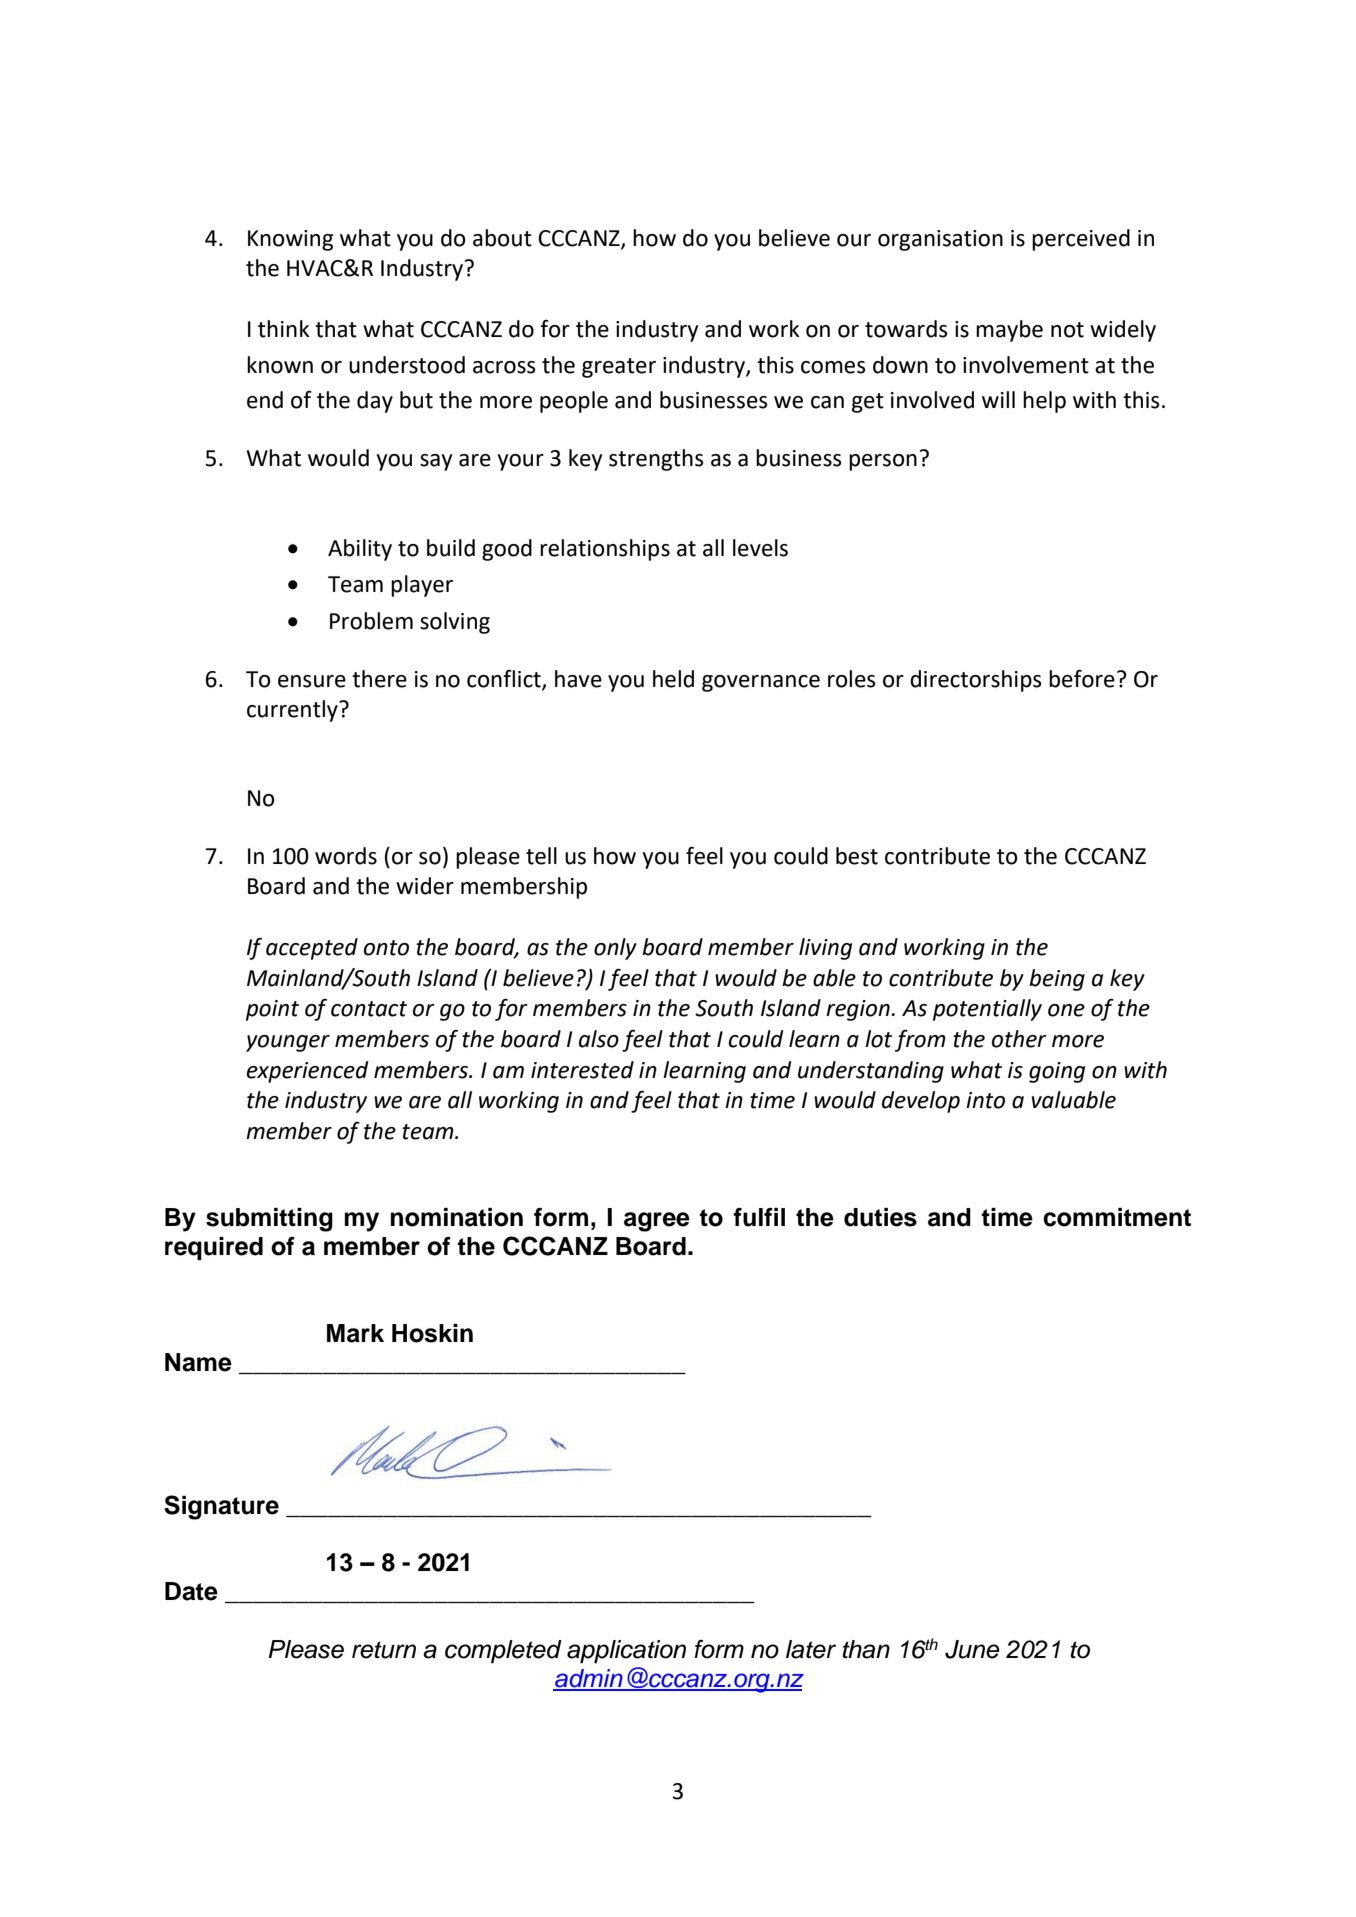 The width and height of the screenshot is (1356, 1917). I want to click on submitting, so click(269, 1220).
